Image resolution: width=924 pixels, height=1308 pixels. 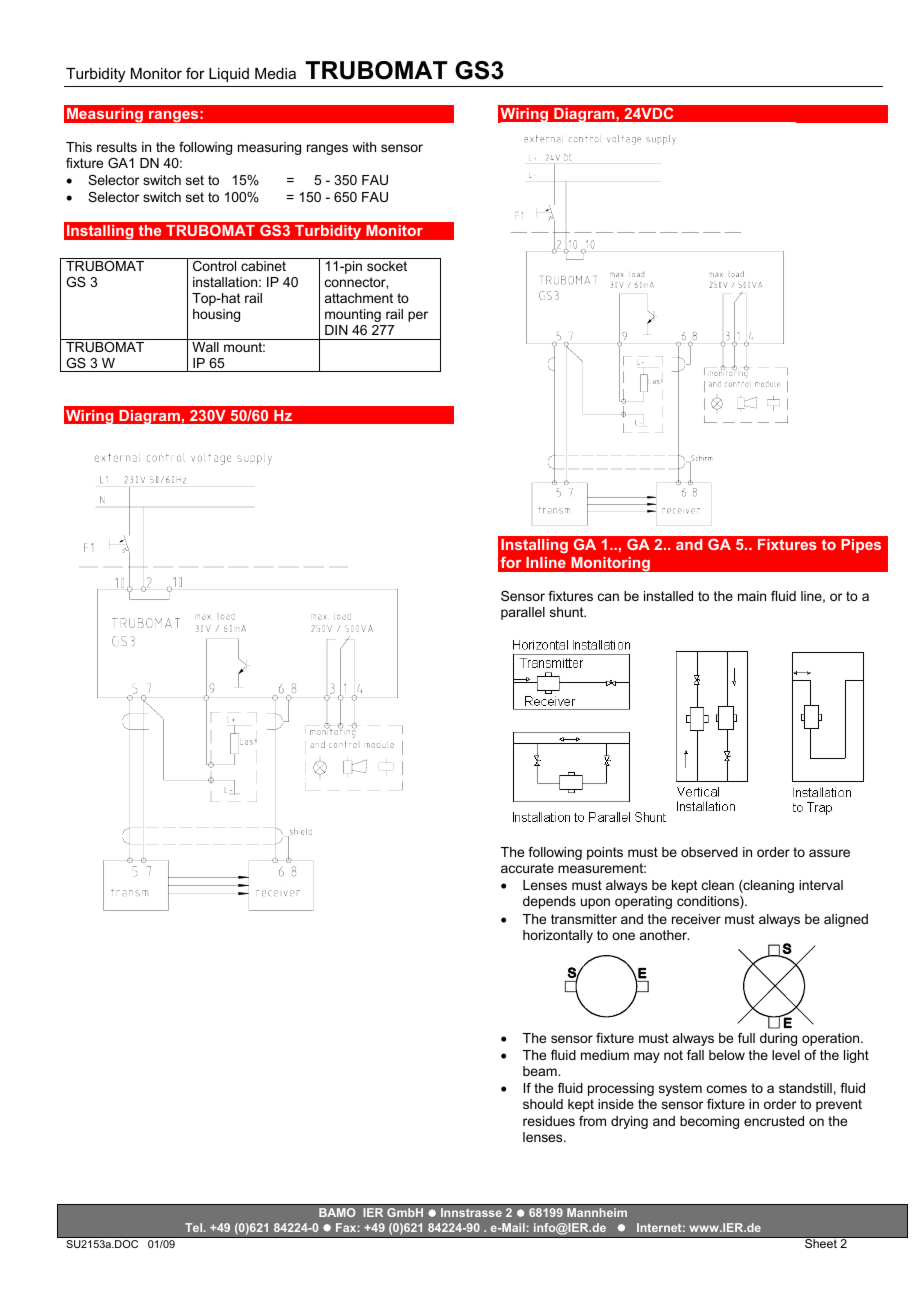 I want to click on with, so click(x=364, y=147).
